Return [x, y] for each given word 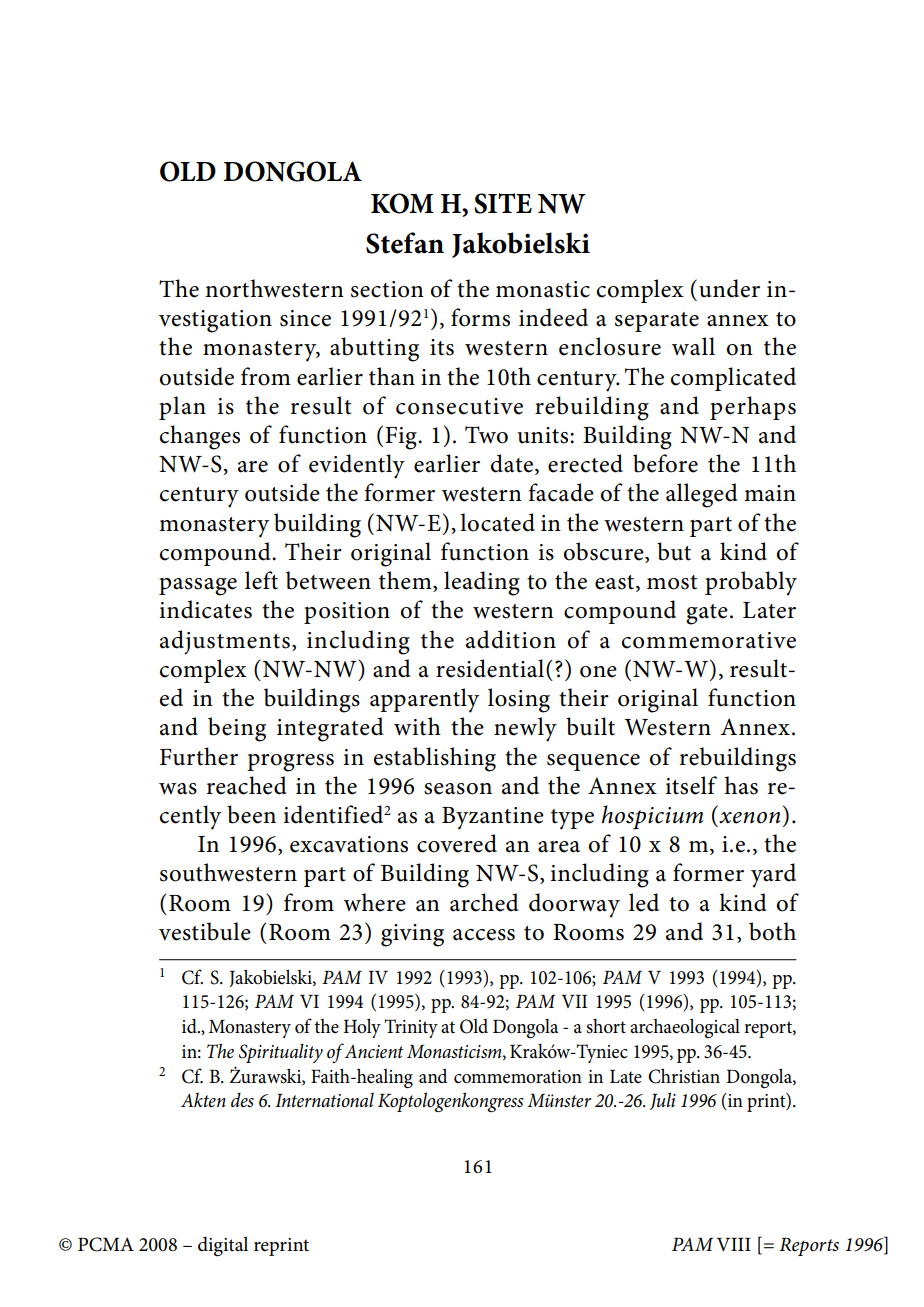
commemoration [518, 1077]
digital [223, 1246]
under [729, 288]
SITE [503, 203]
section [387, 289]
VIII [734, 1244]
